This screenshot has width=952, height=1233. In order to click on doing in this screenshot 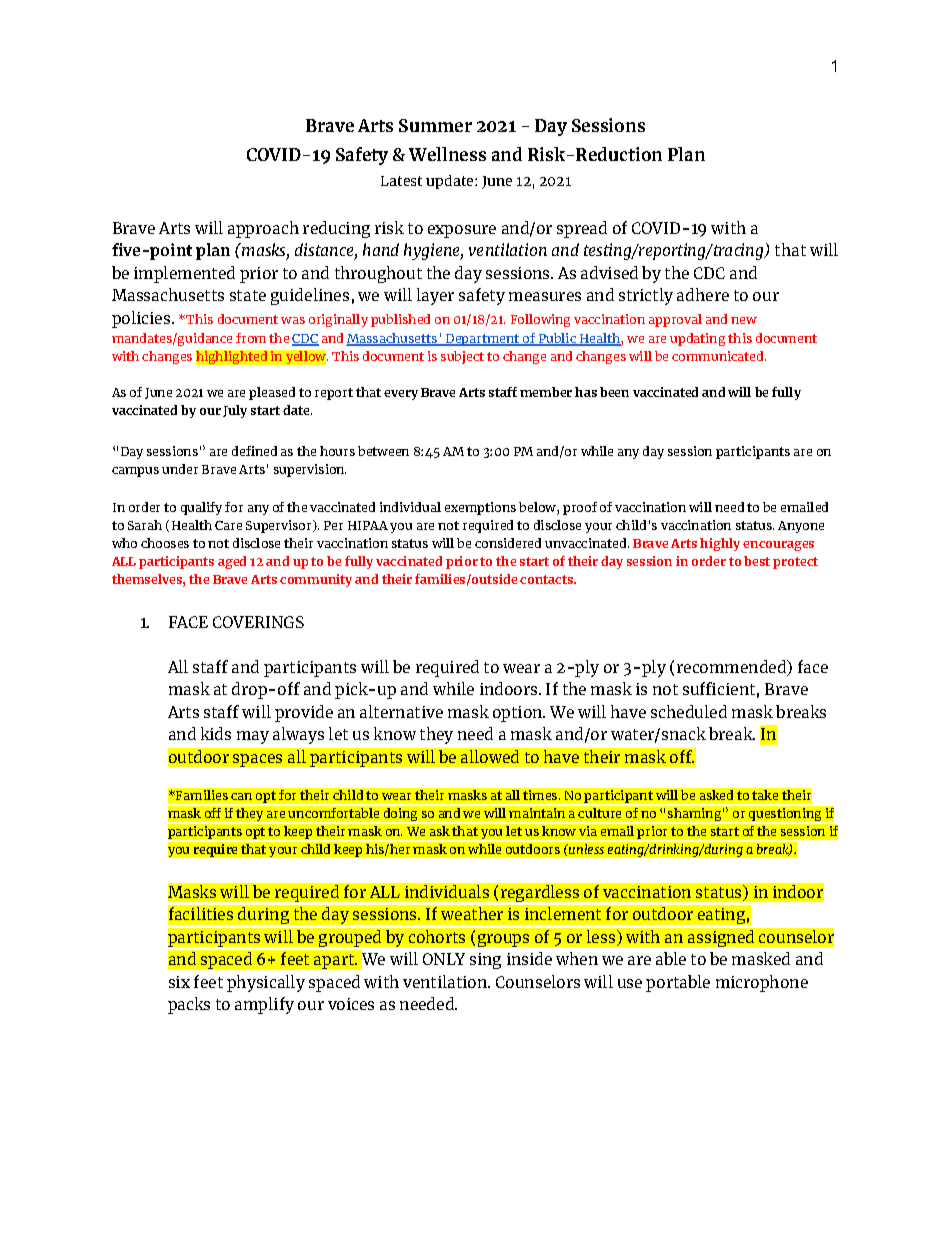, I will do `click(400, 814)`.
